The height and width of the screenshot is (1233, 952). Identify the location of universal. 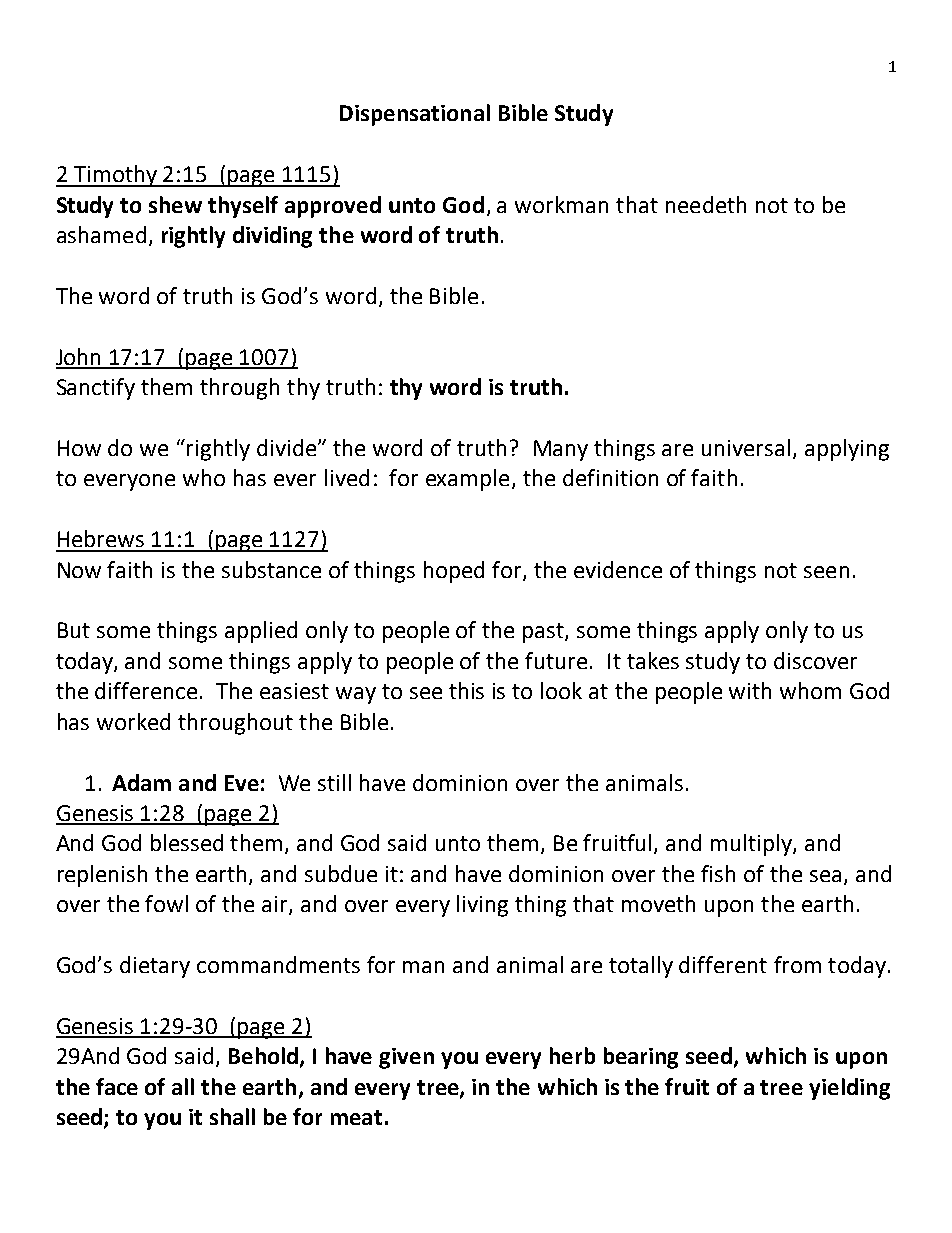
(746, 447).
